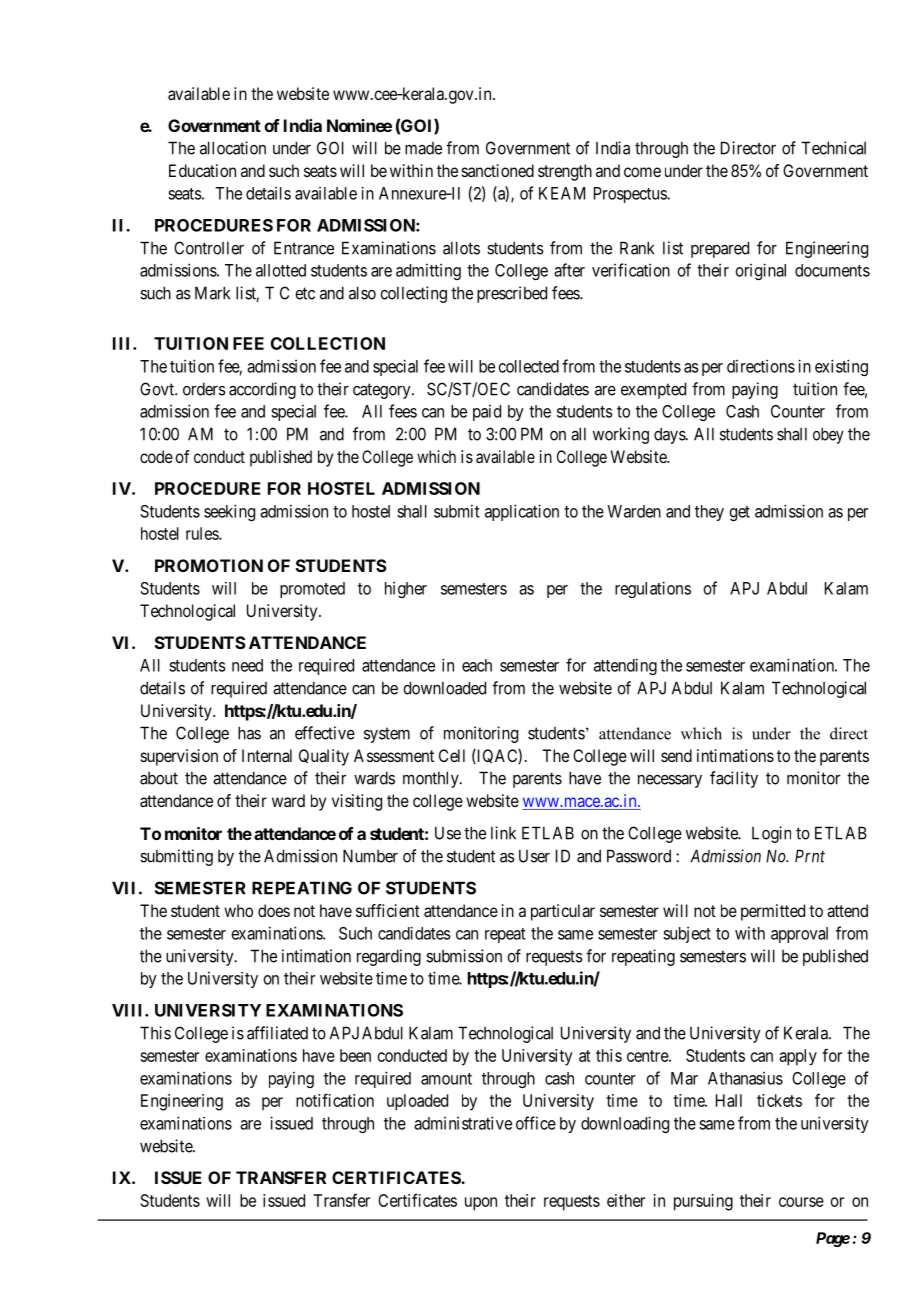 The height and width of the screenshot is (1307, 924). I want to click on who, so click(238, 910).
